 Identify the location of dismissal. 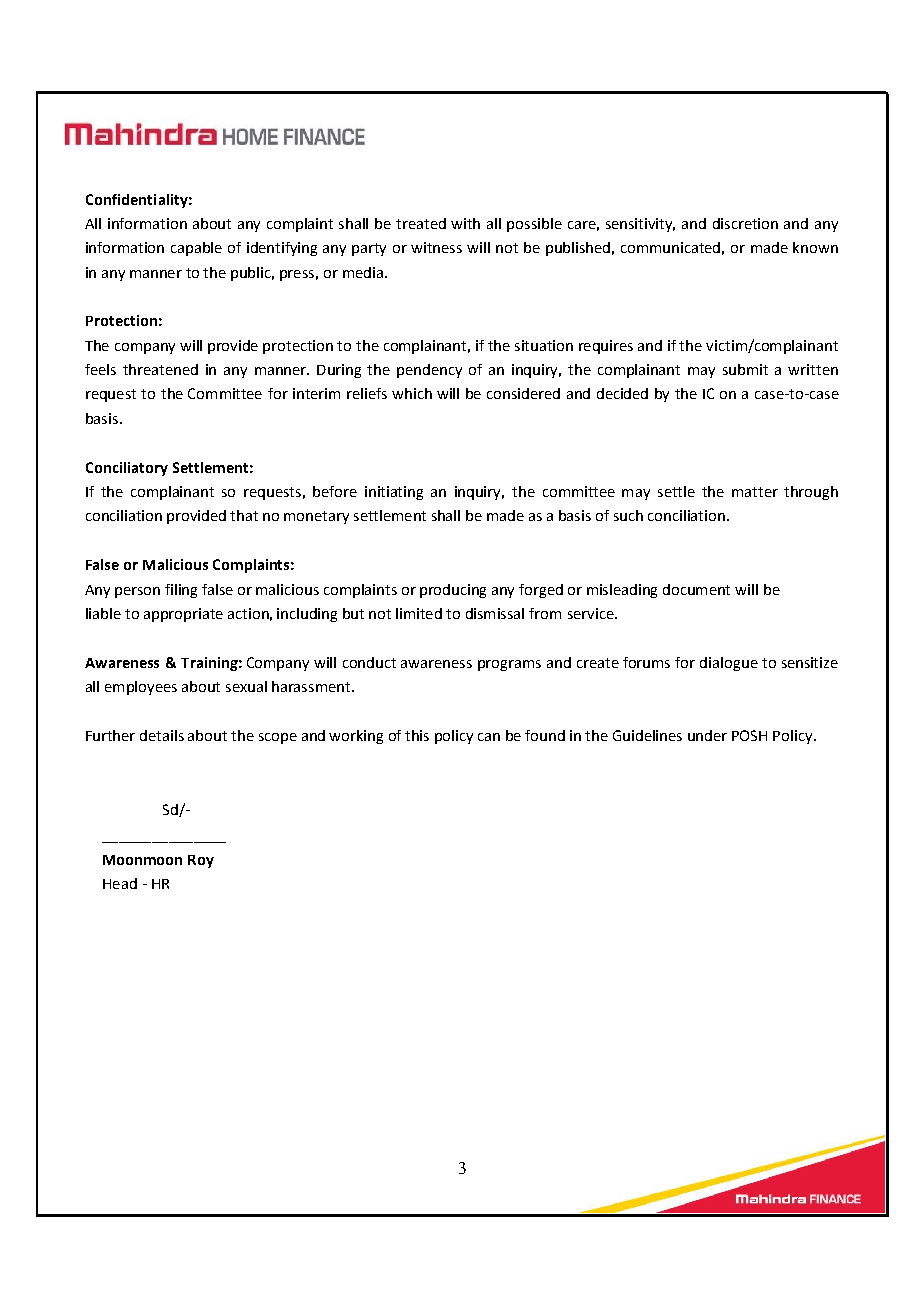
(495, 613).
